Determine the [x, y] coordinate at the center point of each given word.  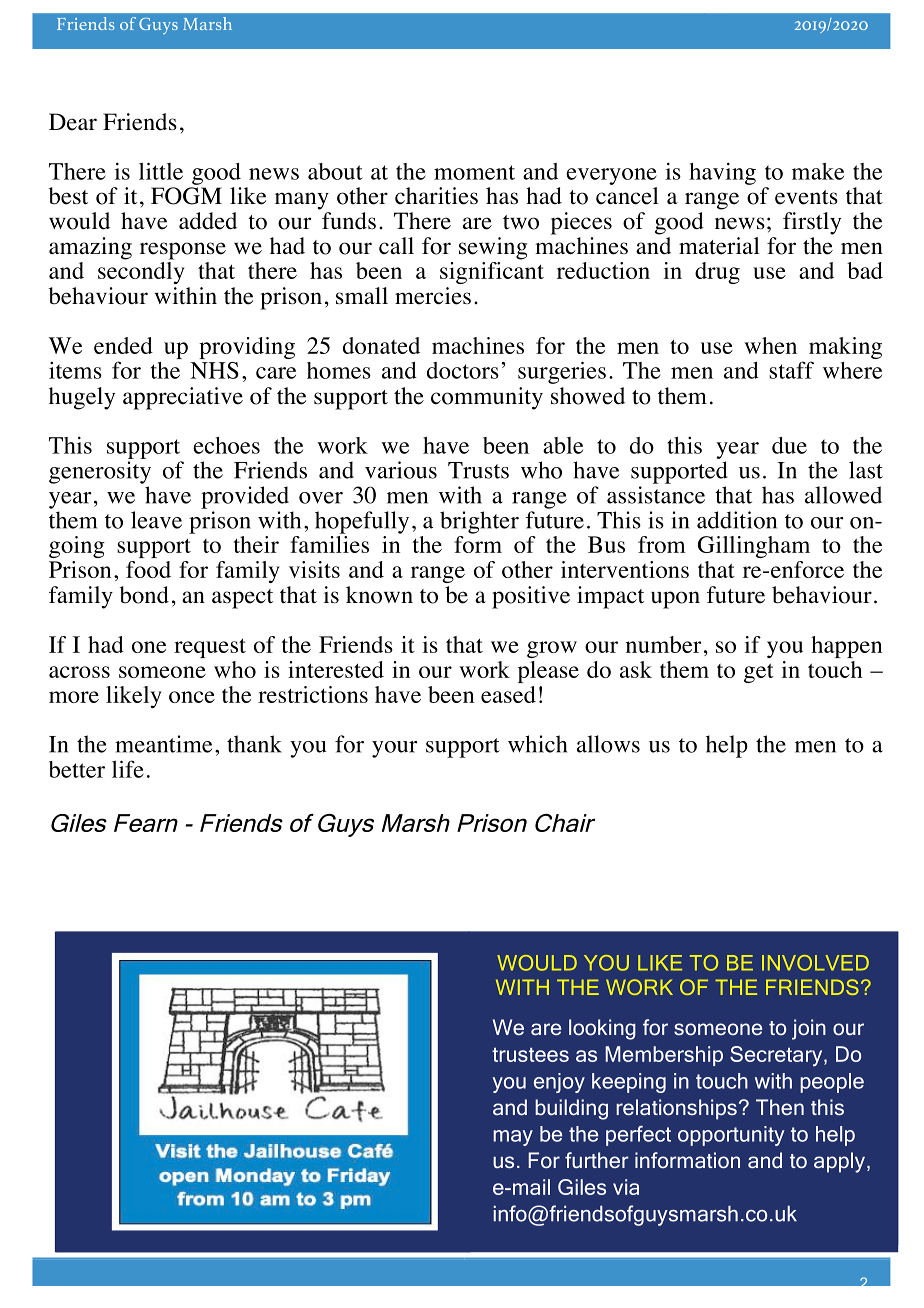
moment [474, 172]
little [161, 171]
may [513, 1138]
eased [508, 694]
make [818, 171]
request [210, 648]
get [759, 673]
